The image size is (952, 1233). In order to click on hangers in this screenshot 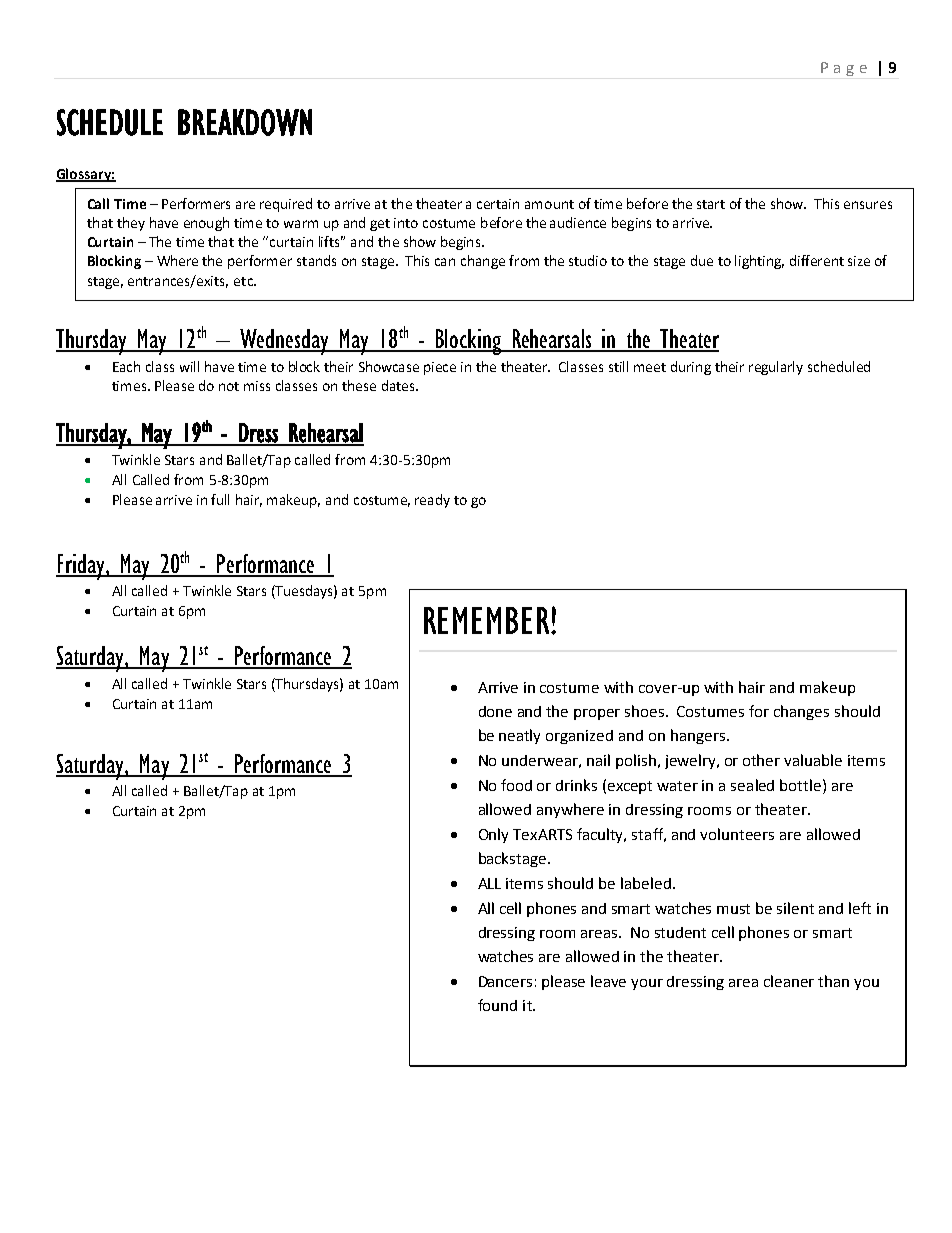, I will do `click(698, 736)`.
